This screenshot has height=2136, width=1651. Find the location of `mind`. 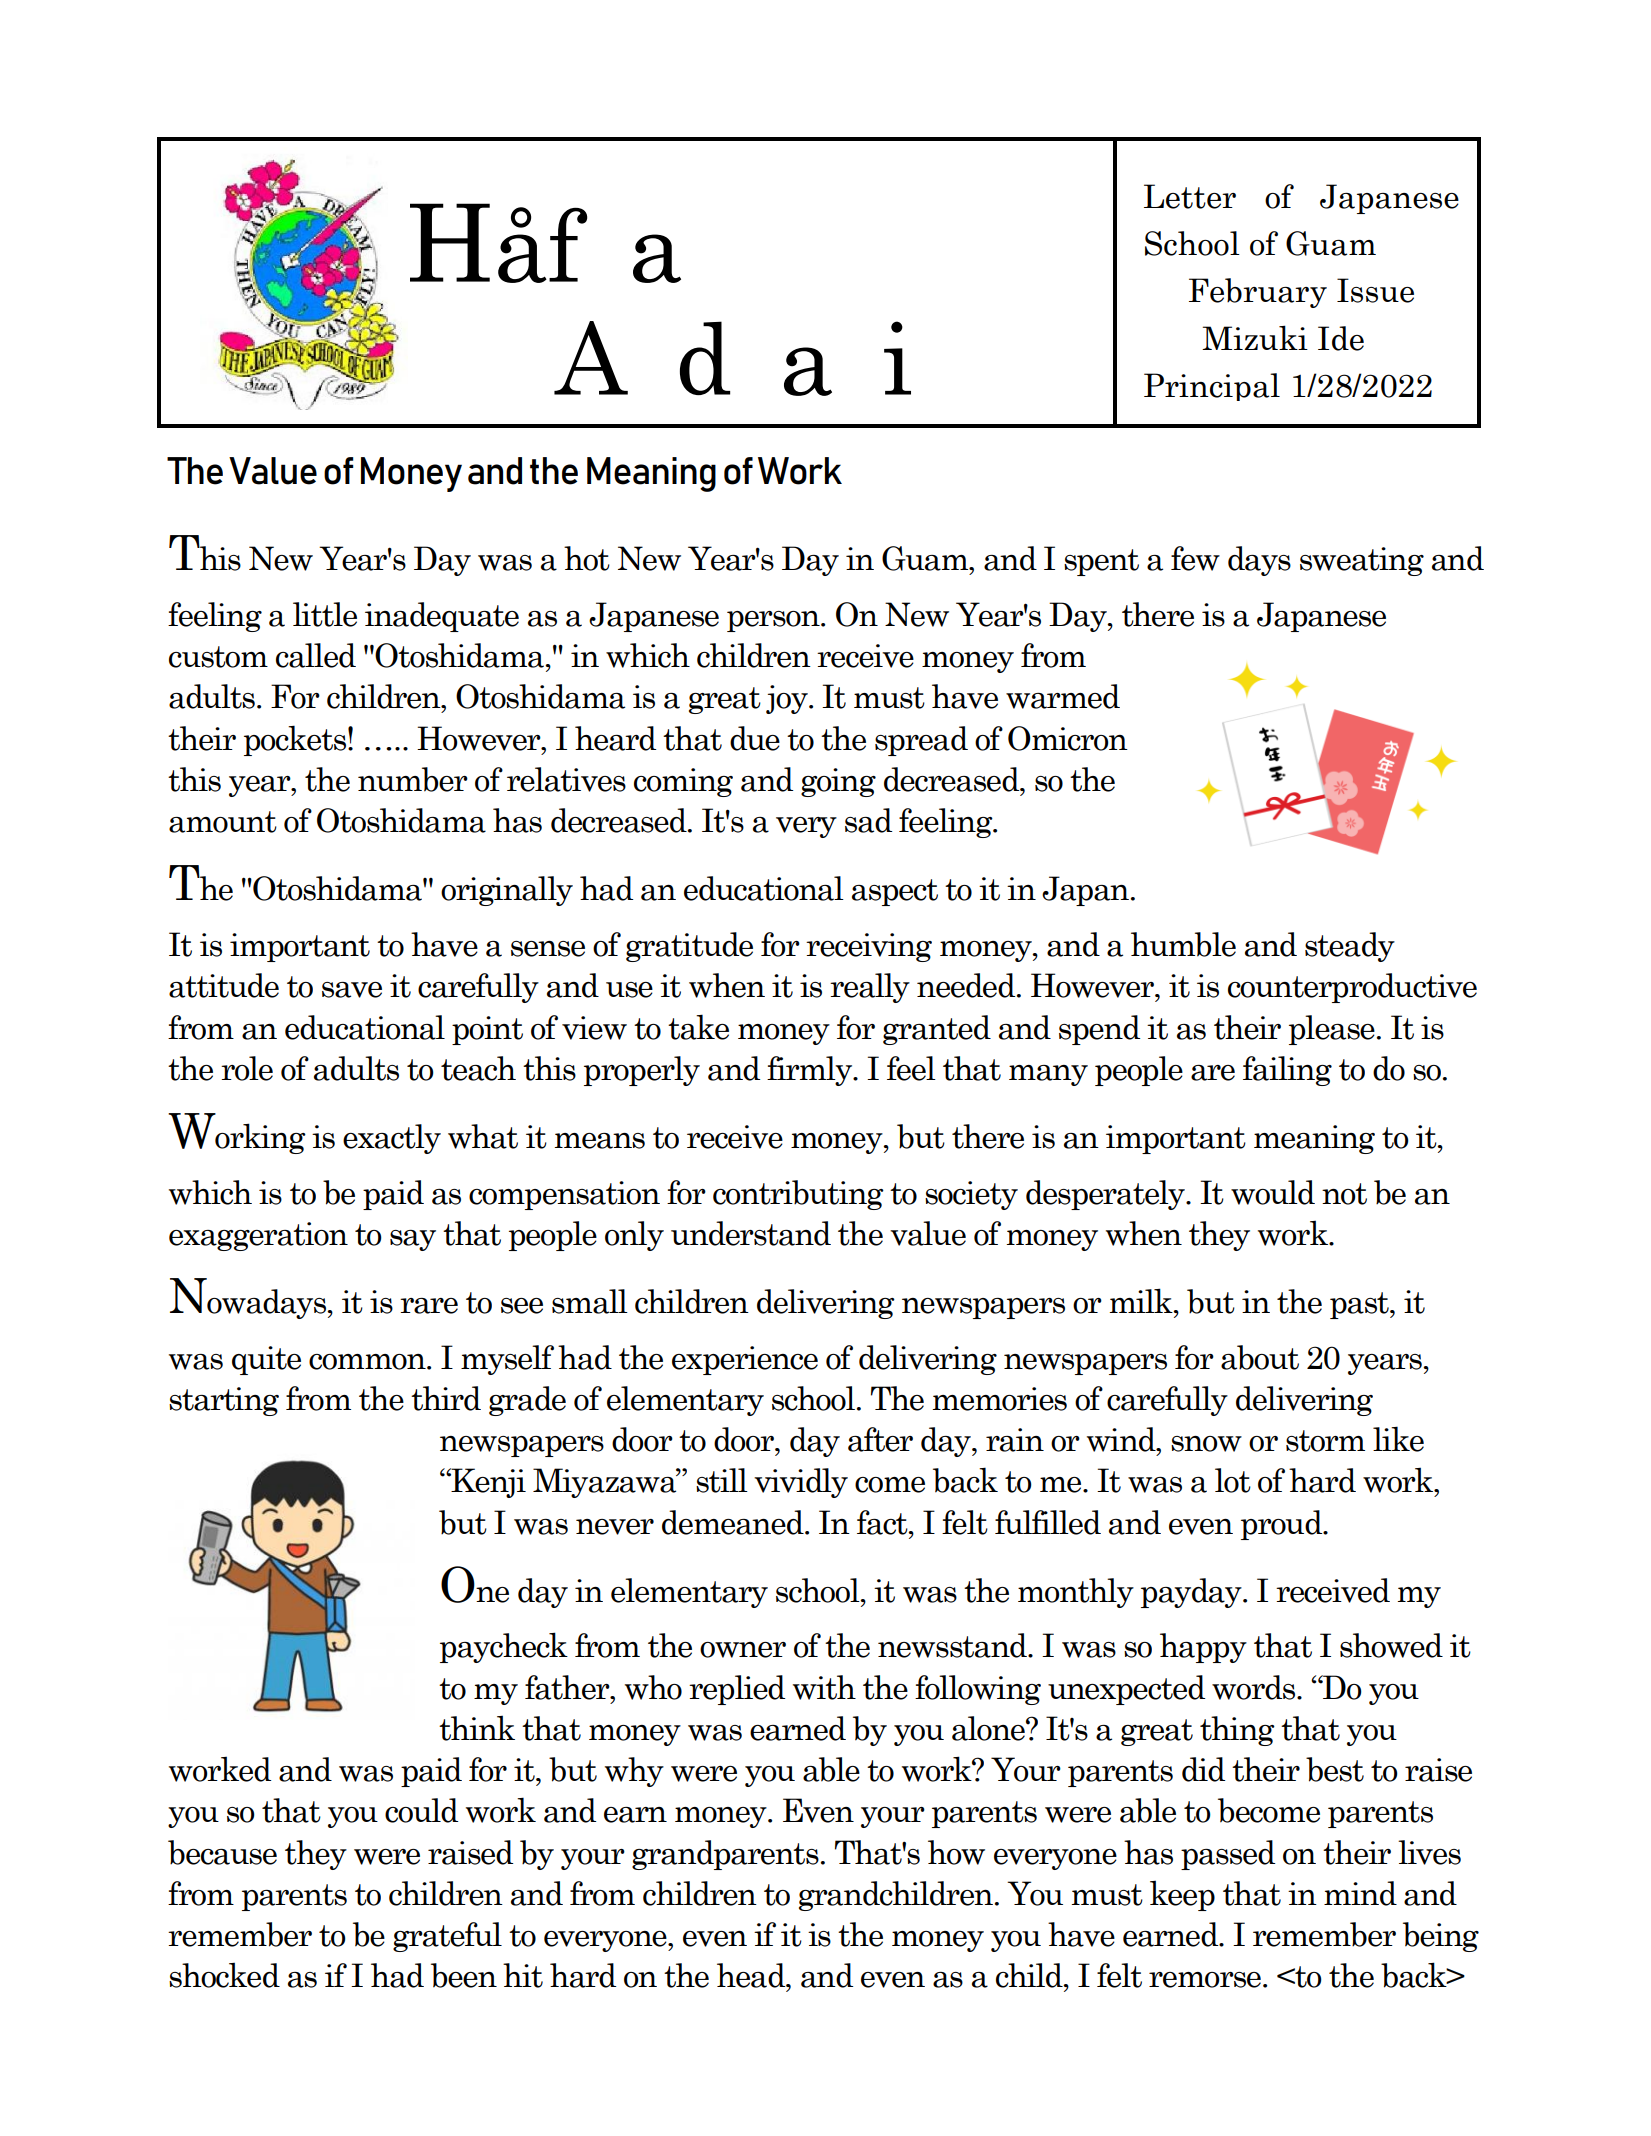

mind is located at coordinates (1360, 1893).
